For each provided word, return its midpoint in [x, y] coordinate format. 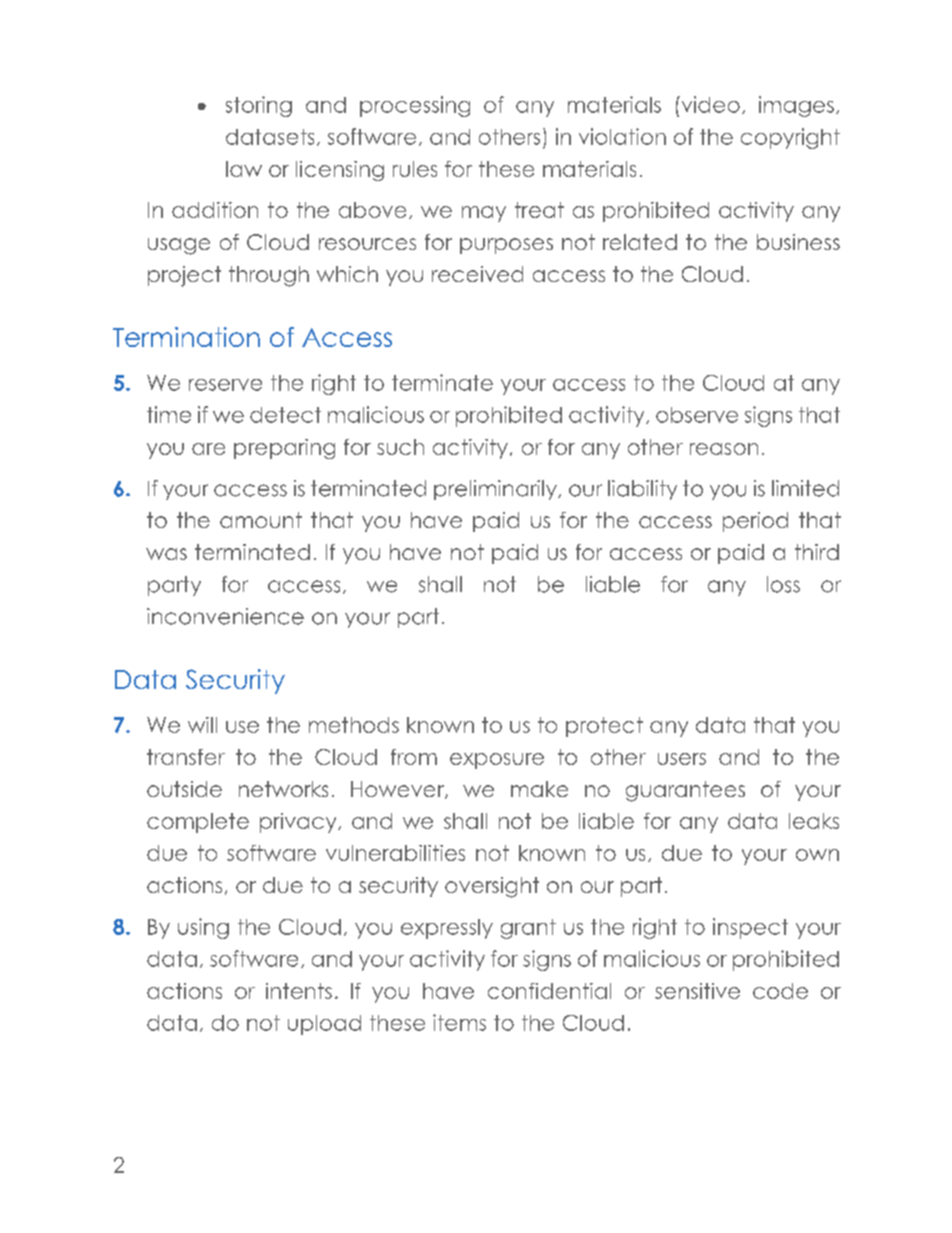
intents [299, 991]
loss [783, 584]
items [459, 1022]
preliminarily [496, 490]
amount [261, 520]
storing [259, 106]
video [709, 104]
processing [415, 106]
